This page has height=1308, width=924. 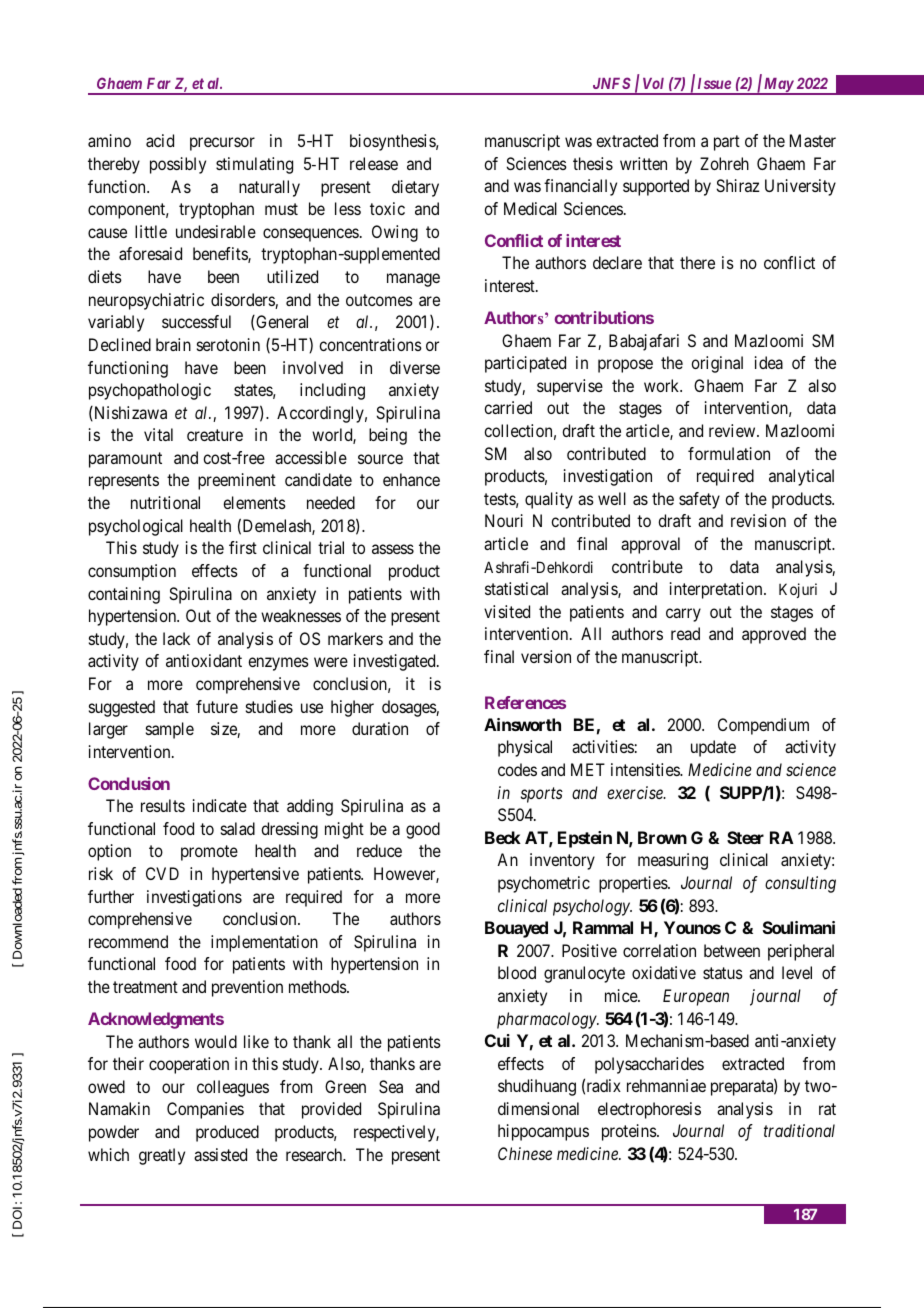 I want to click on blood, so click(x=517, y=972).
